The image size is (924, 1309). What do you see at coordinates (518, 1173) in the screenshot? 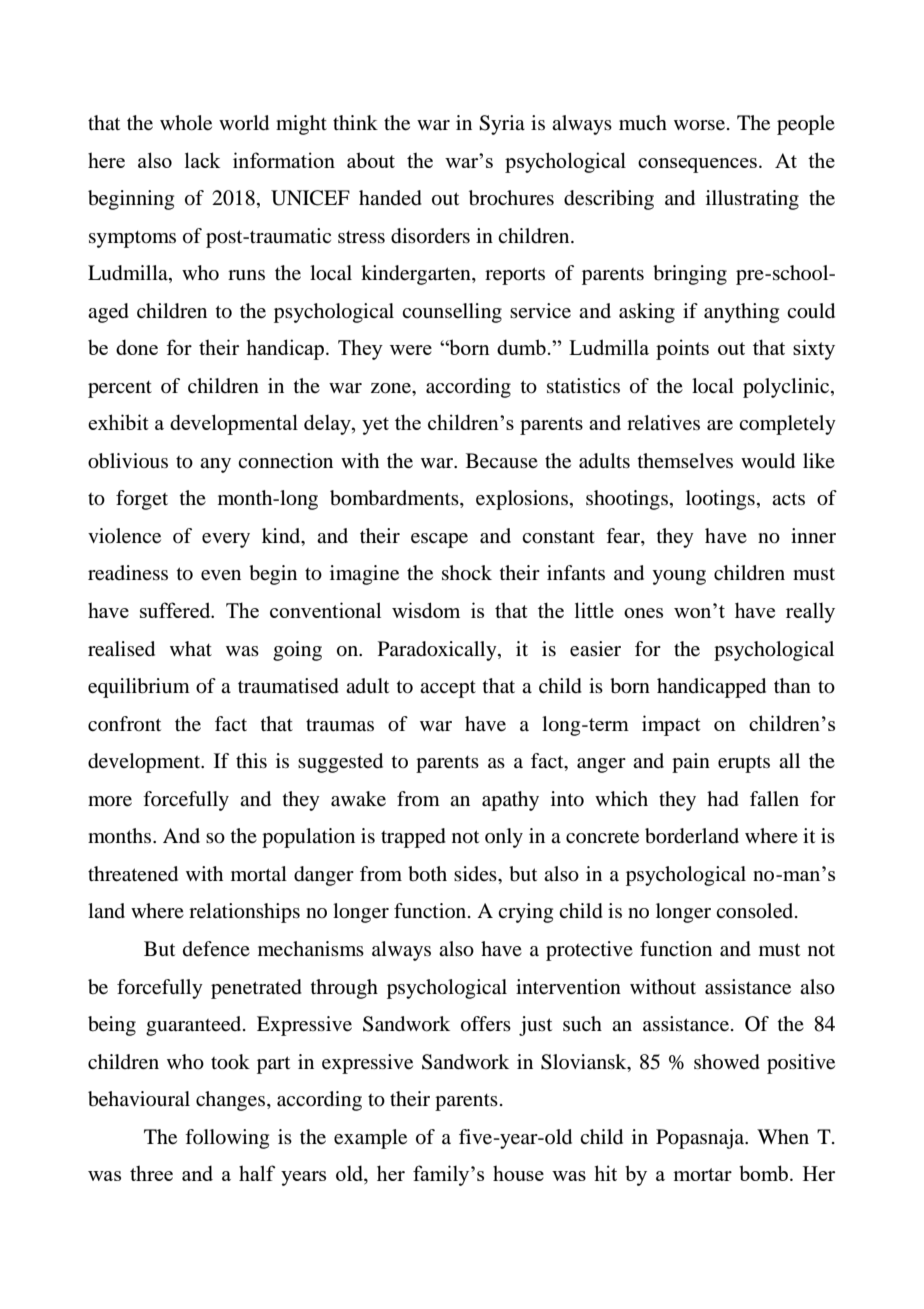
I see `house` at bounding box center [518, 1173].
